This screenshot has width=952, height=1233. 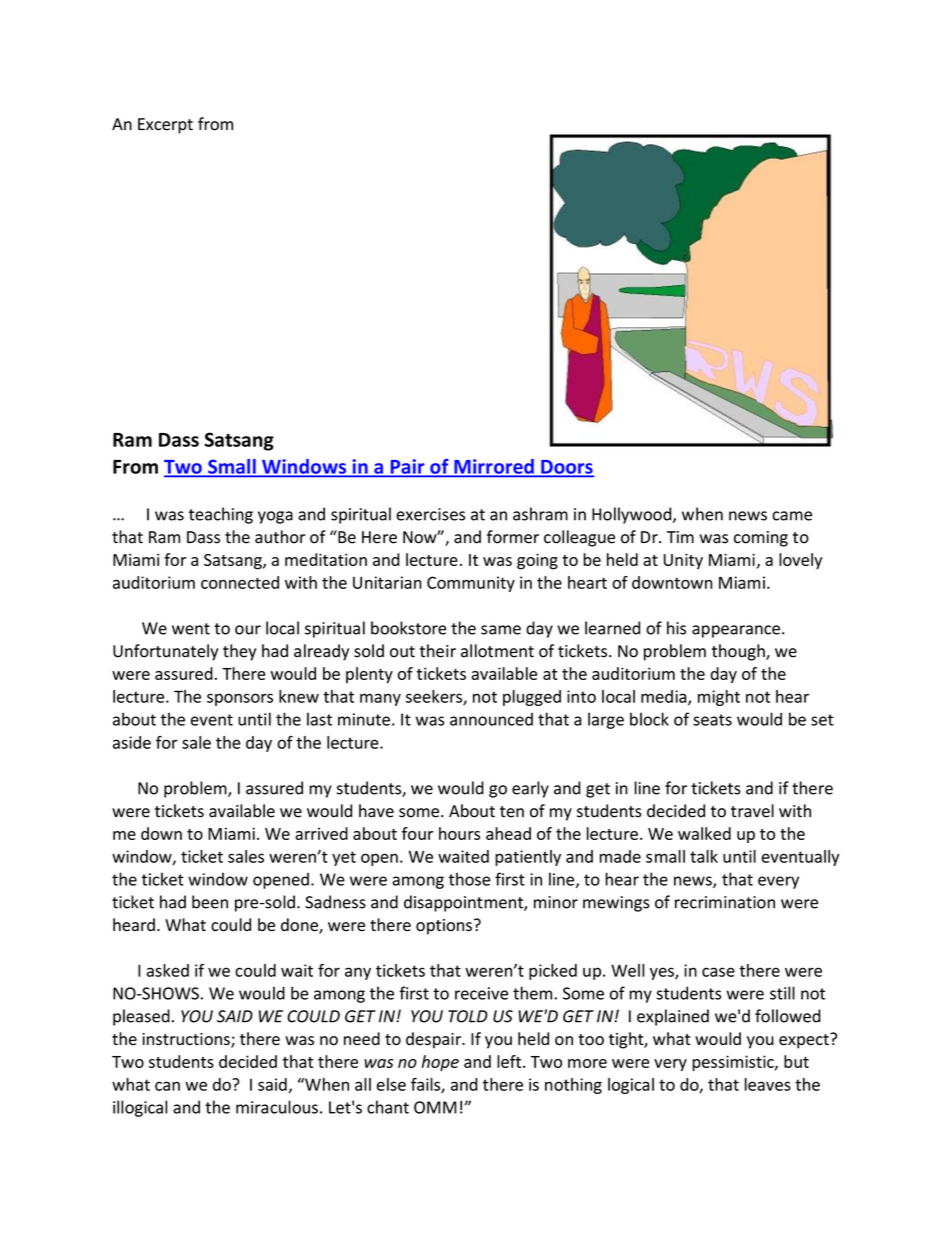 I want to click on Doors, so click(x=566, y=468).
